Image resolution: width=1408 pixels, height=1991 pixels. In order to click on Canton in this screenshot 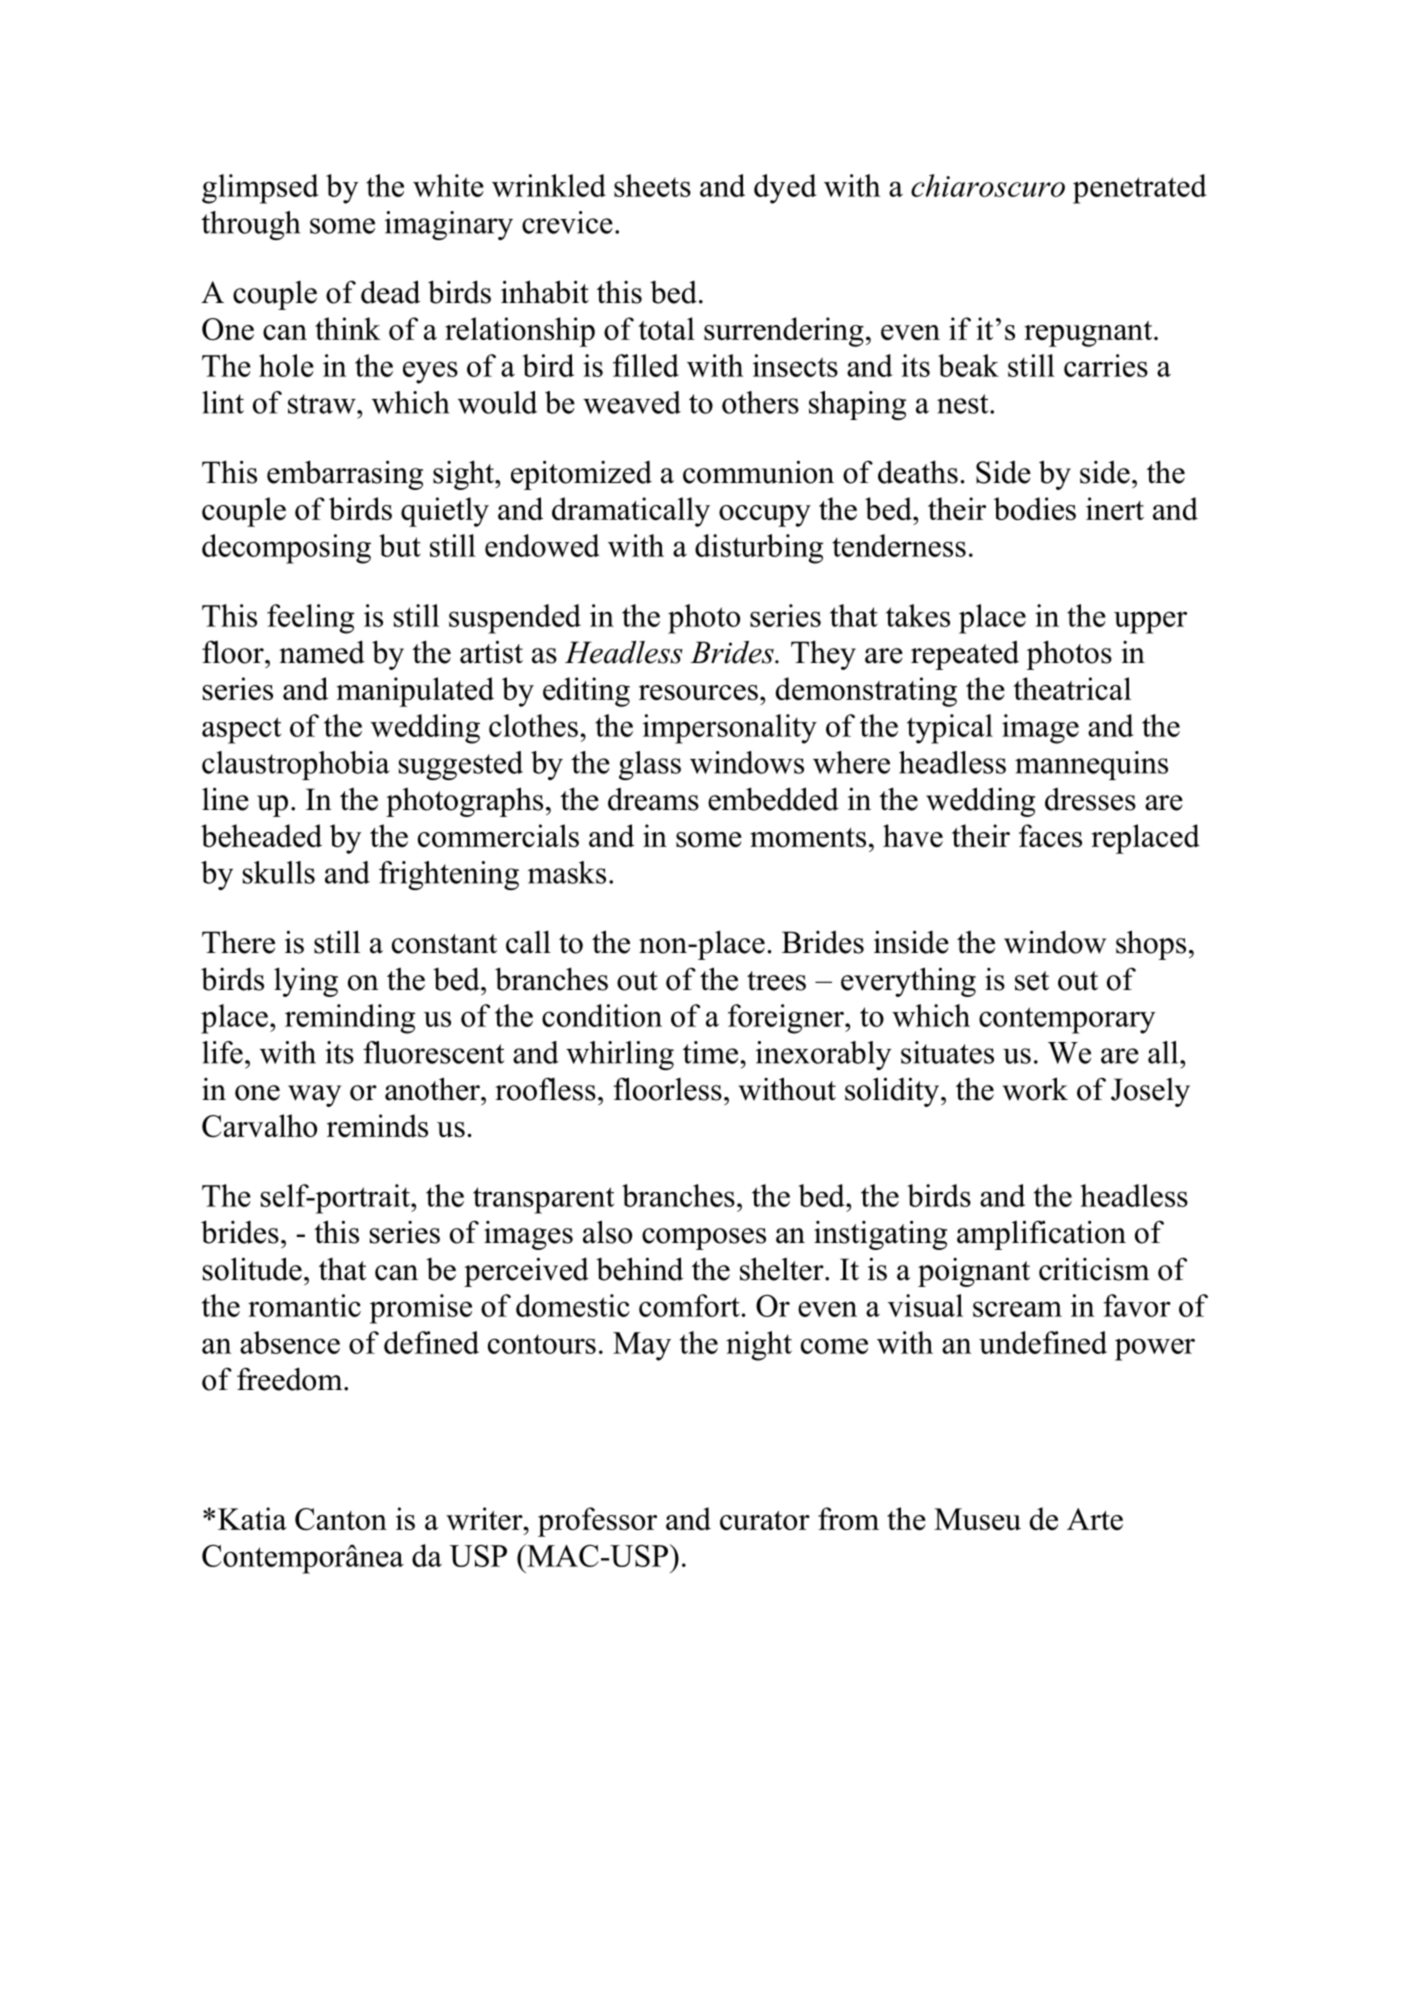, I will do `click(341, 1519)`.
